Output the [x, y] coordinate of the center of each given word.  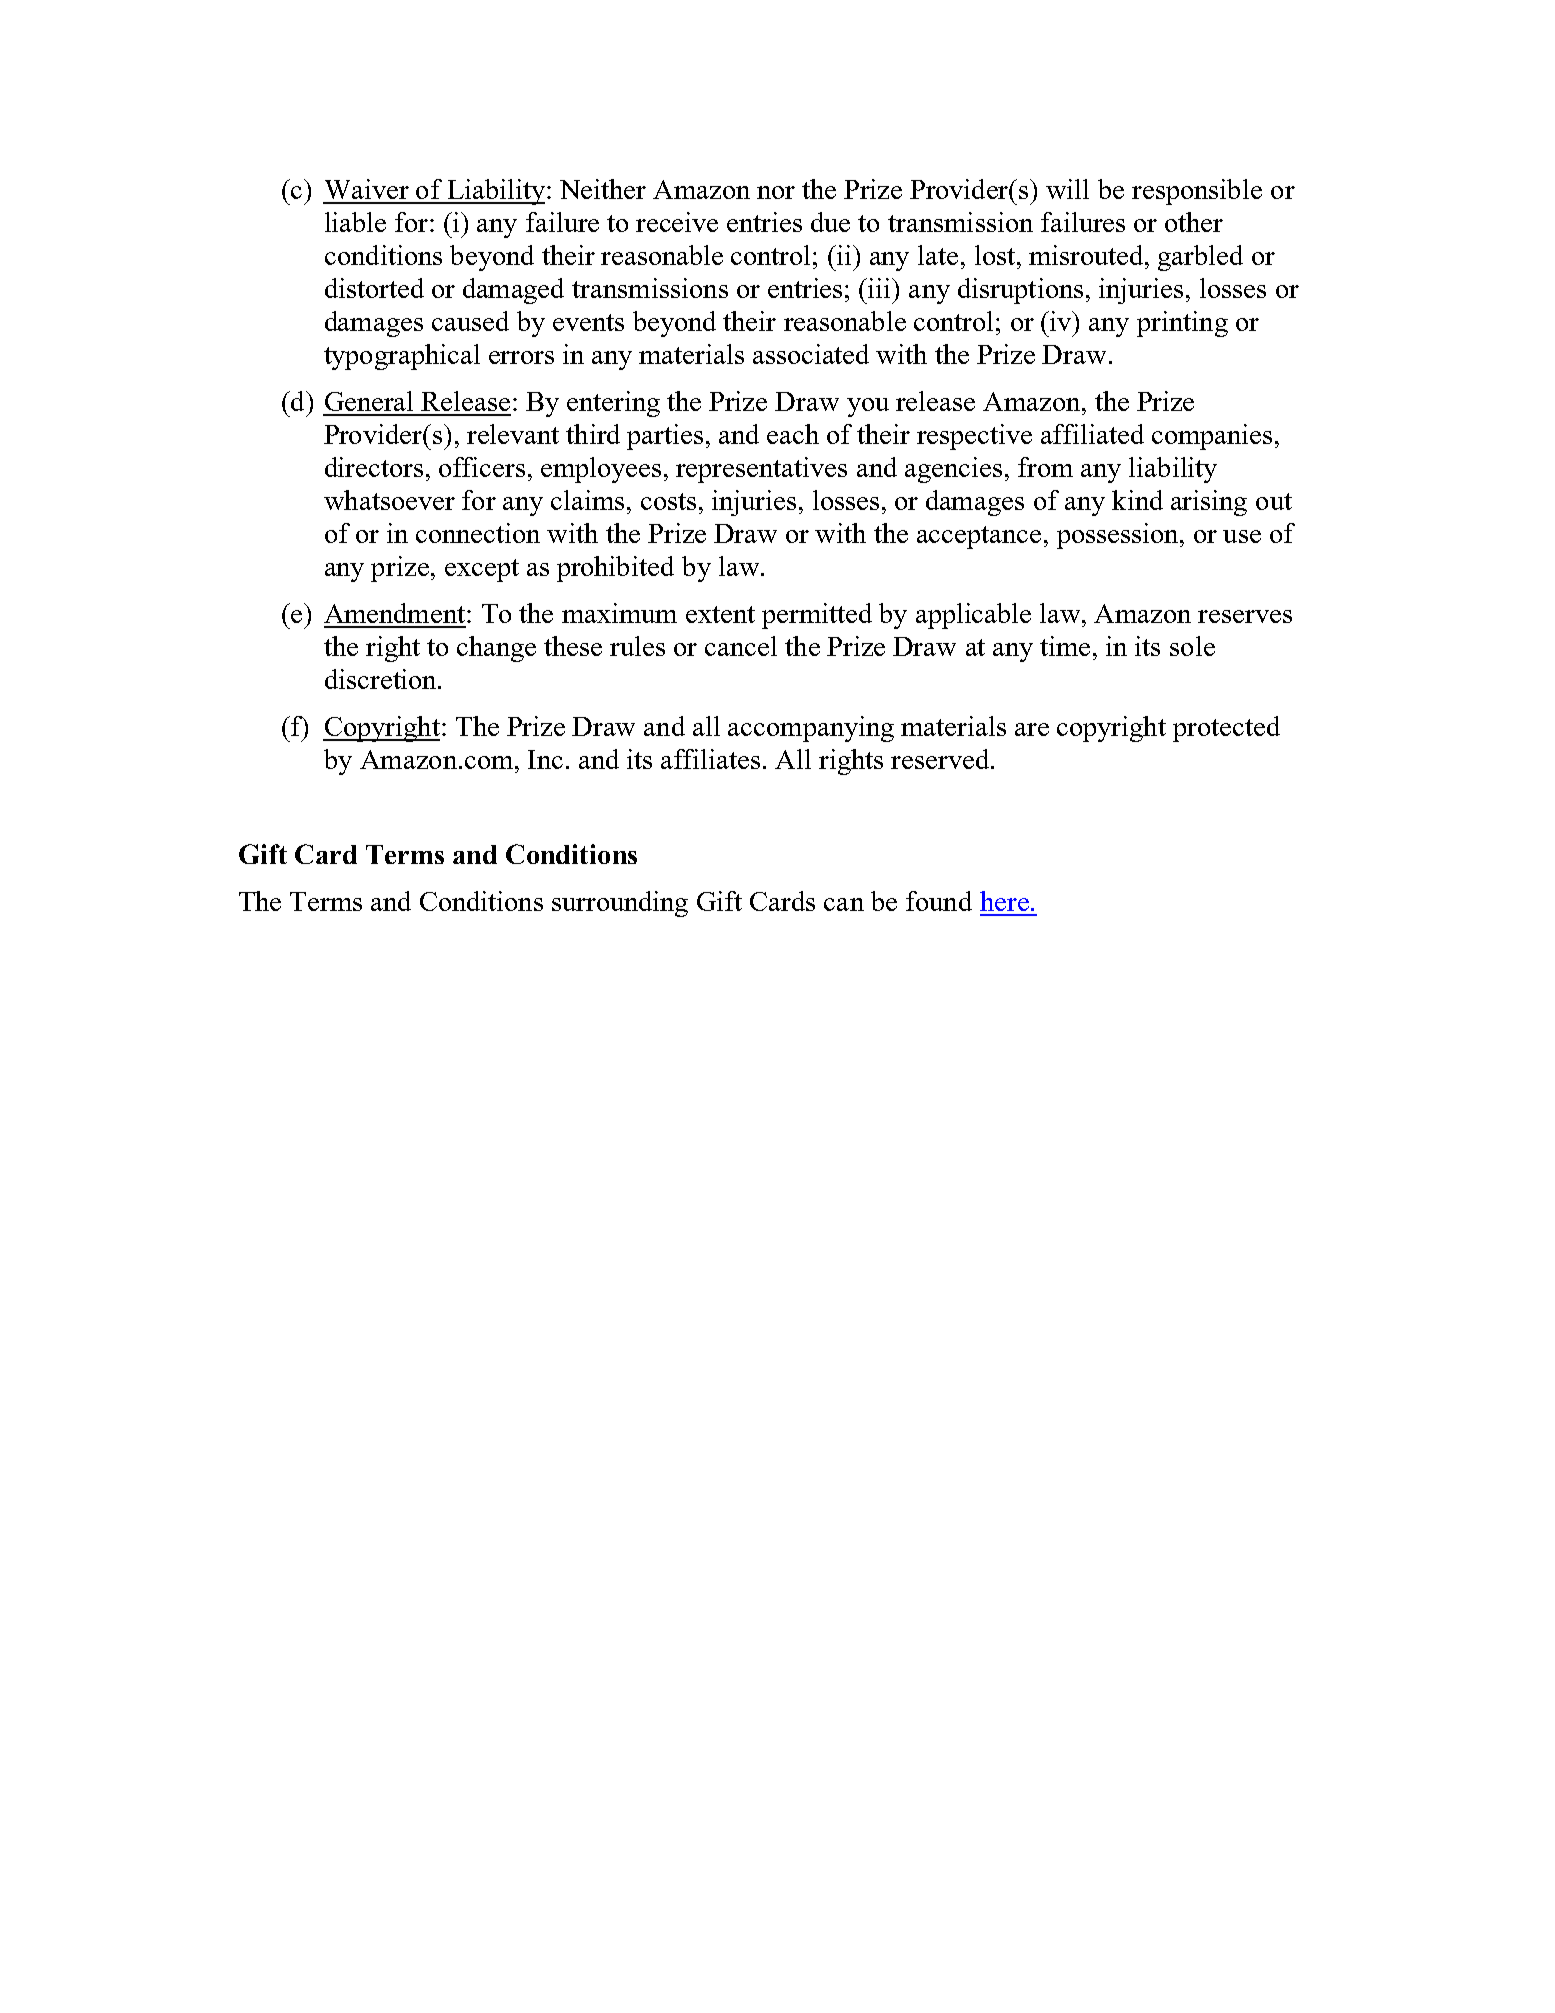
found [939, 901]
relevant [513, 434]
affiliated [1092, 434]
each [793, 434]
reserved [940, 759]
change [496, 649]
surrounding [620, 904]
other [1194, 222]
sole [1192, 646]
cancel [741, 646]
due [830, 222]
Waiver [367, 189]
